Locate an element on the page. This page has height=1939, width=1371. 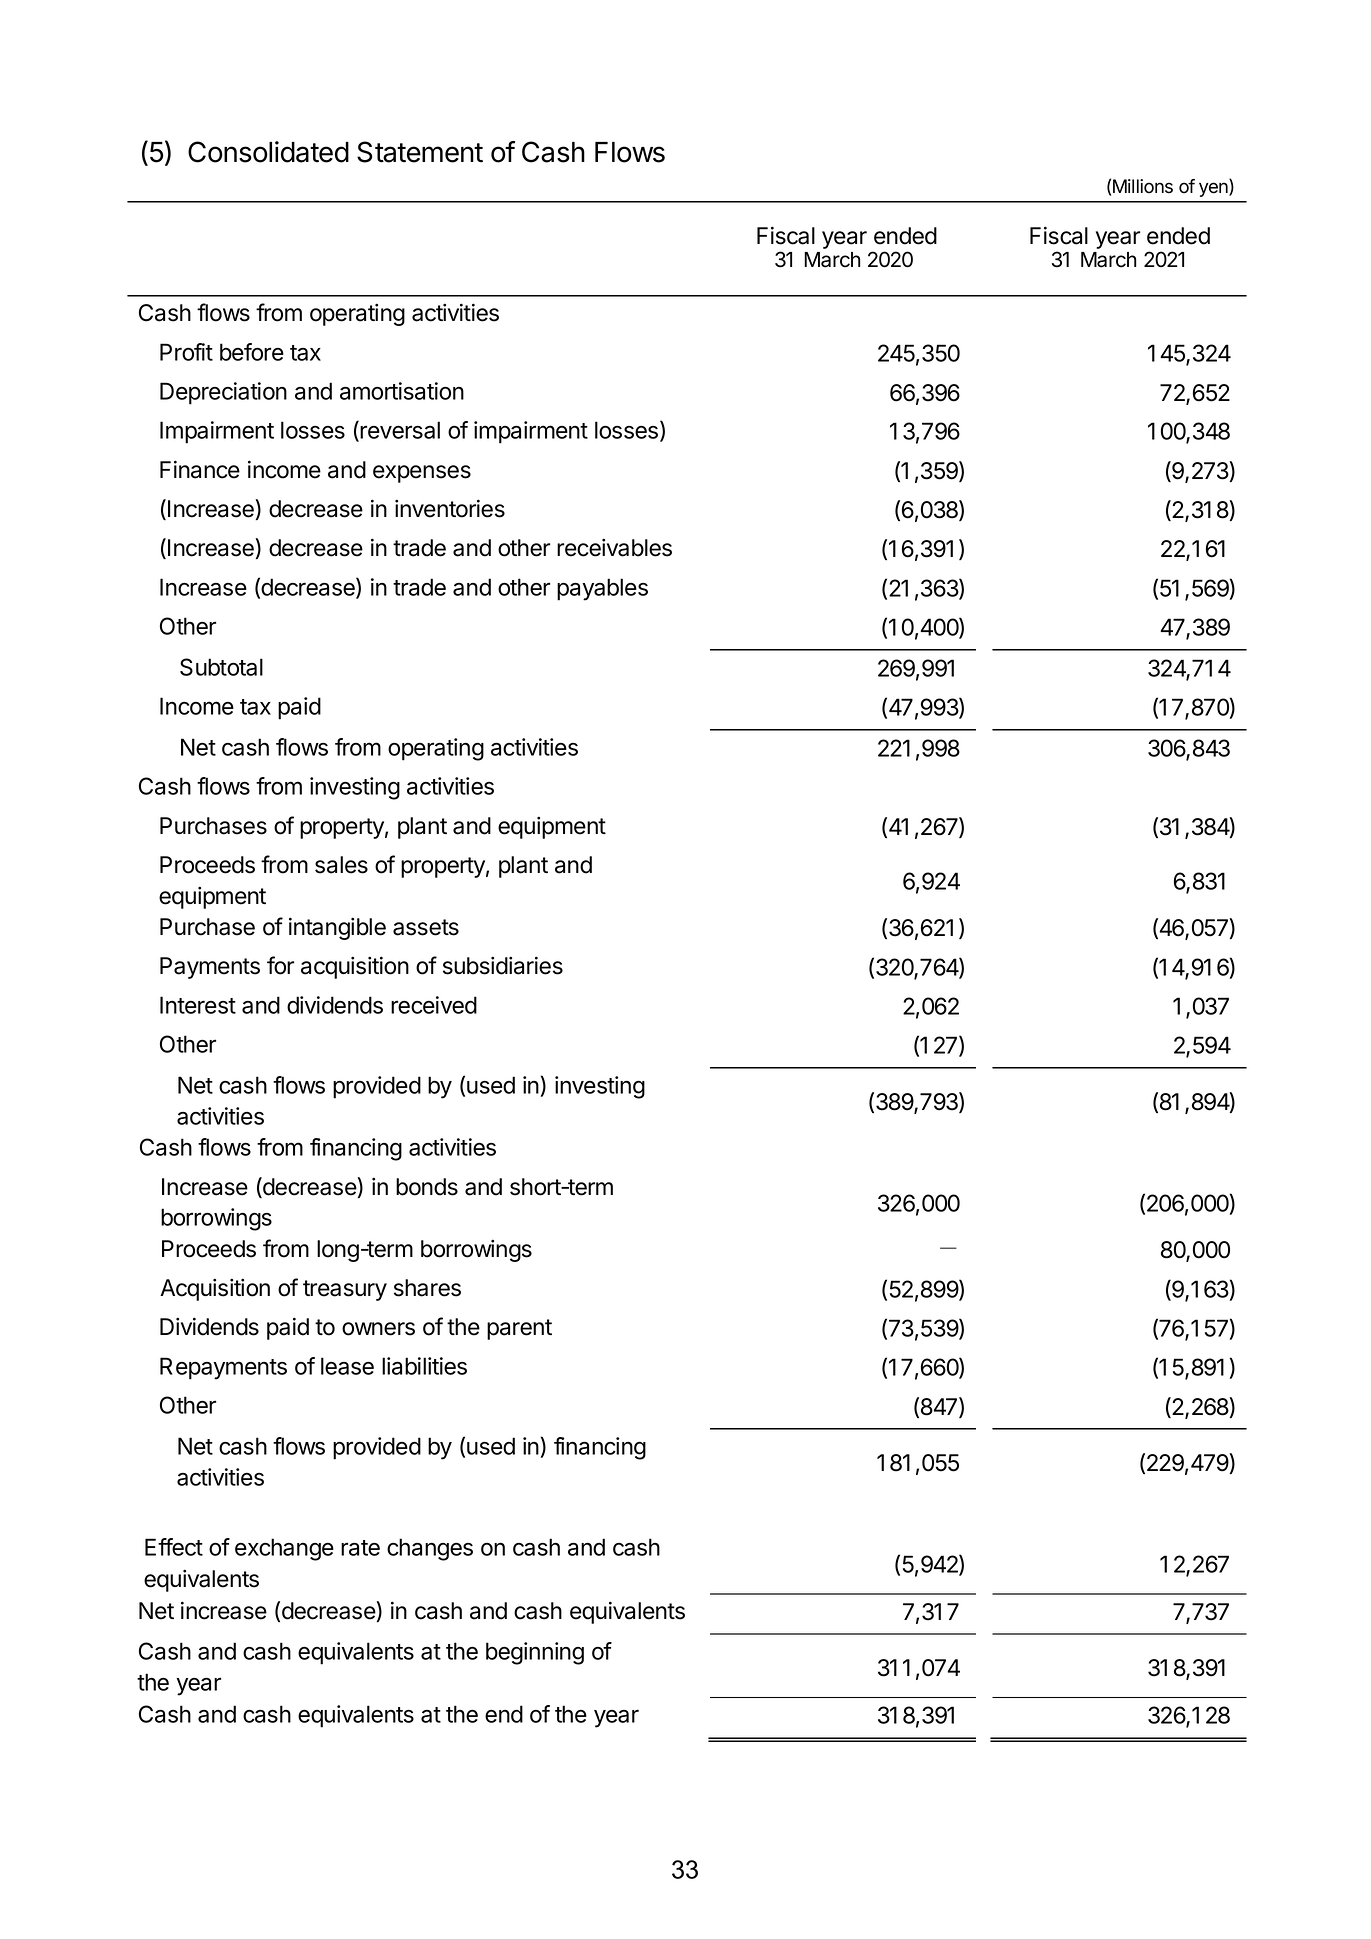
intangible is located at coordinates (337, 928).
